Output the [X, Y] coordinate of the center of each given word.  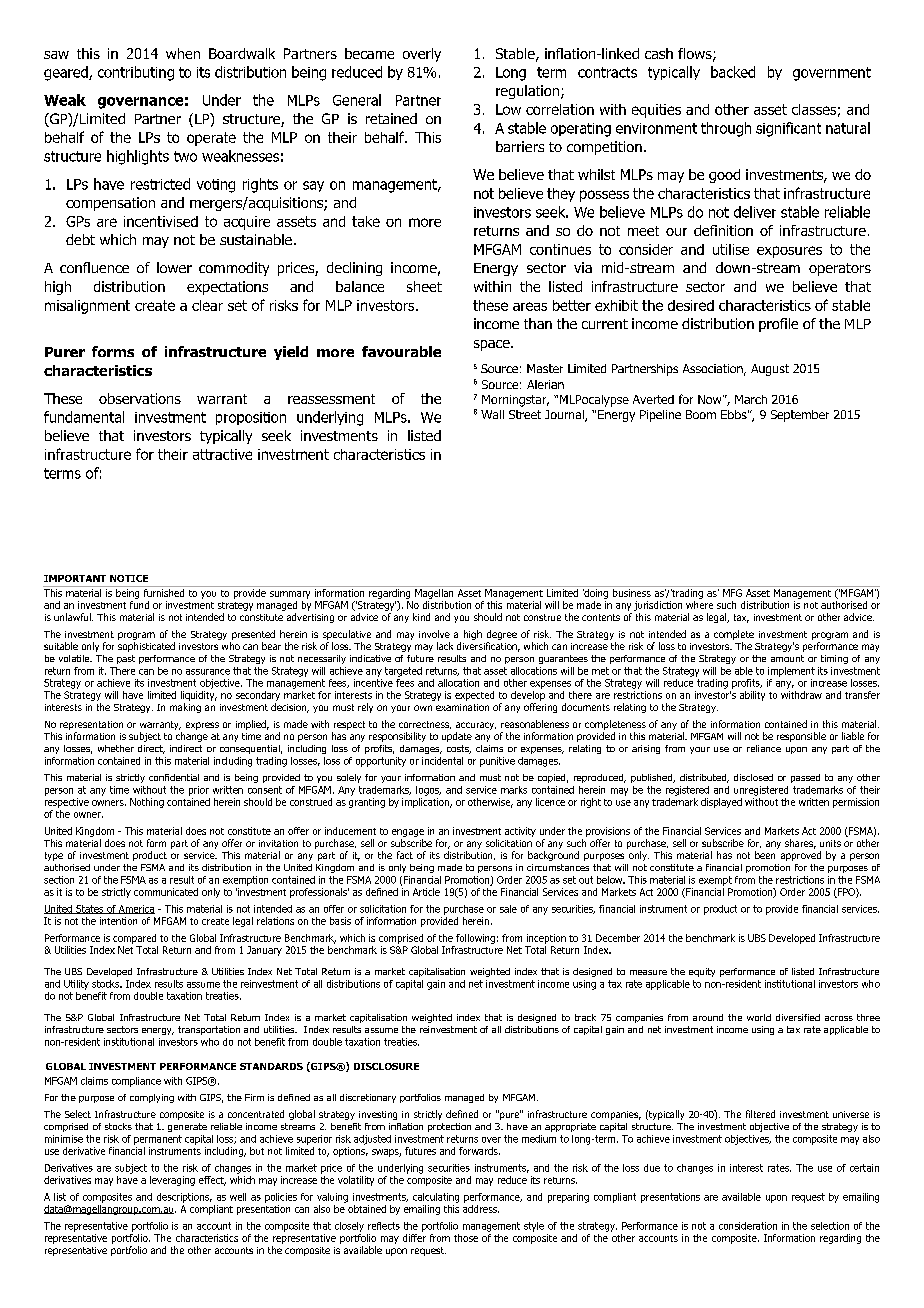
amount [787, 658]
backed [733, 72]
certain [864, 1168]
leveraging [172, 1181]
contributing [136, 73]
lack [445, 646]
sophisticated [146, 647]
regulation [527, 92]
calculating [436, 1198]
